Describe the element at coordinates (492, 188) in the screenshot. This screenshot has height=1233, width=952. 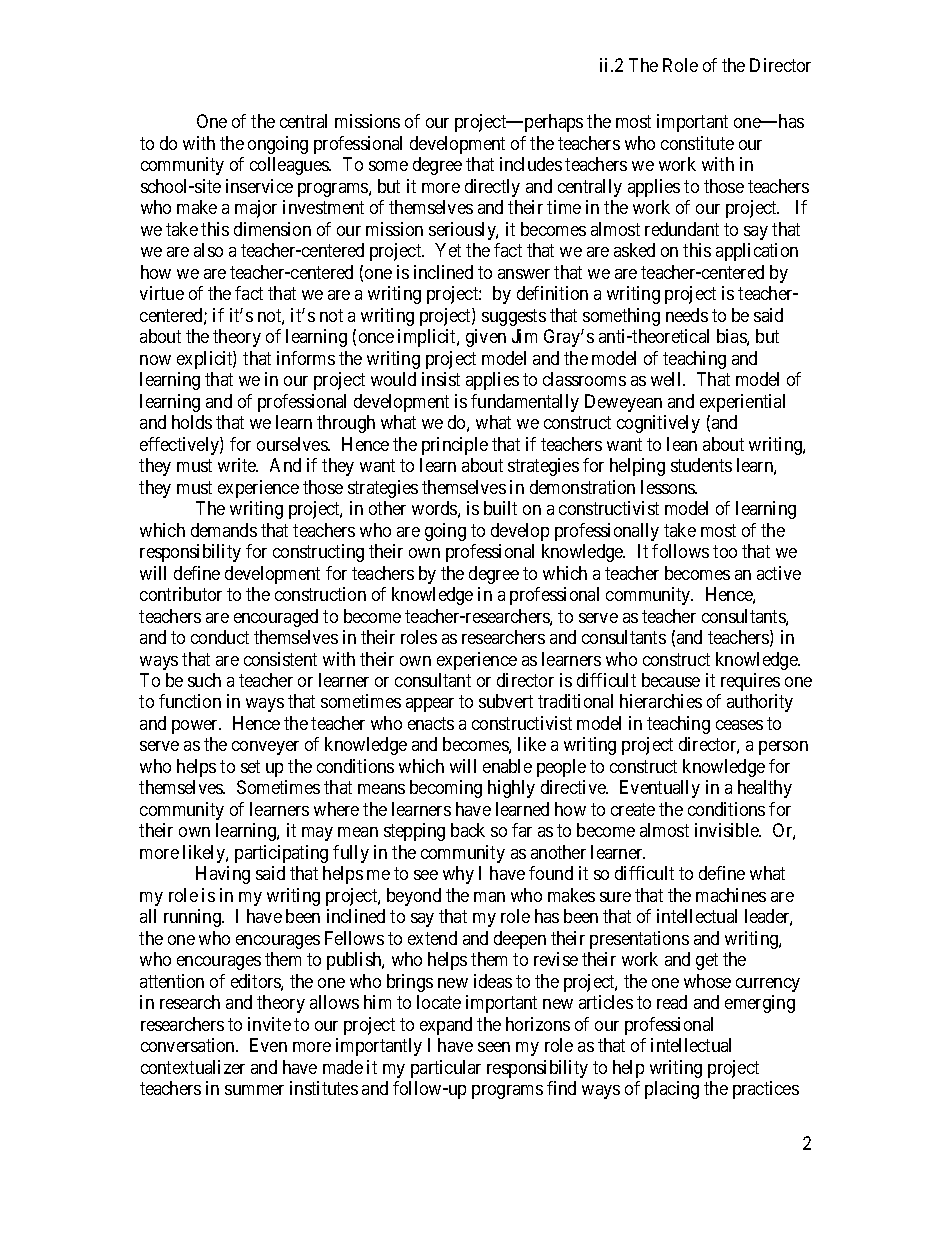
I see `directly` at that location.
